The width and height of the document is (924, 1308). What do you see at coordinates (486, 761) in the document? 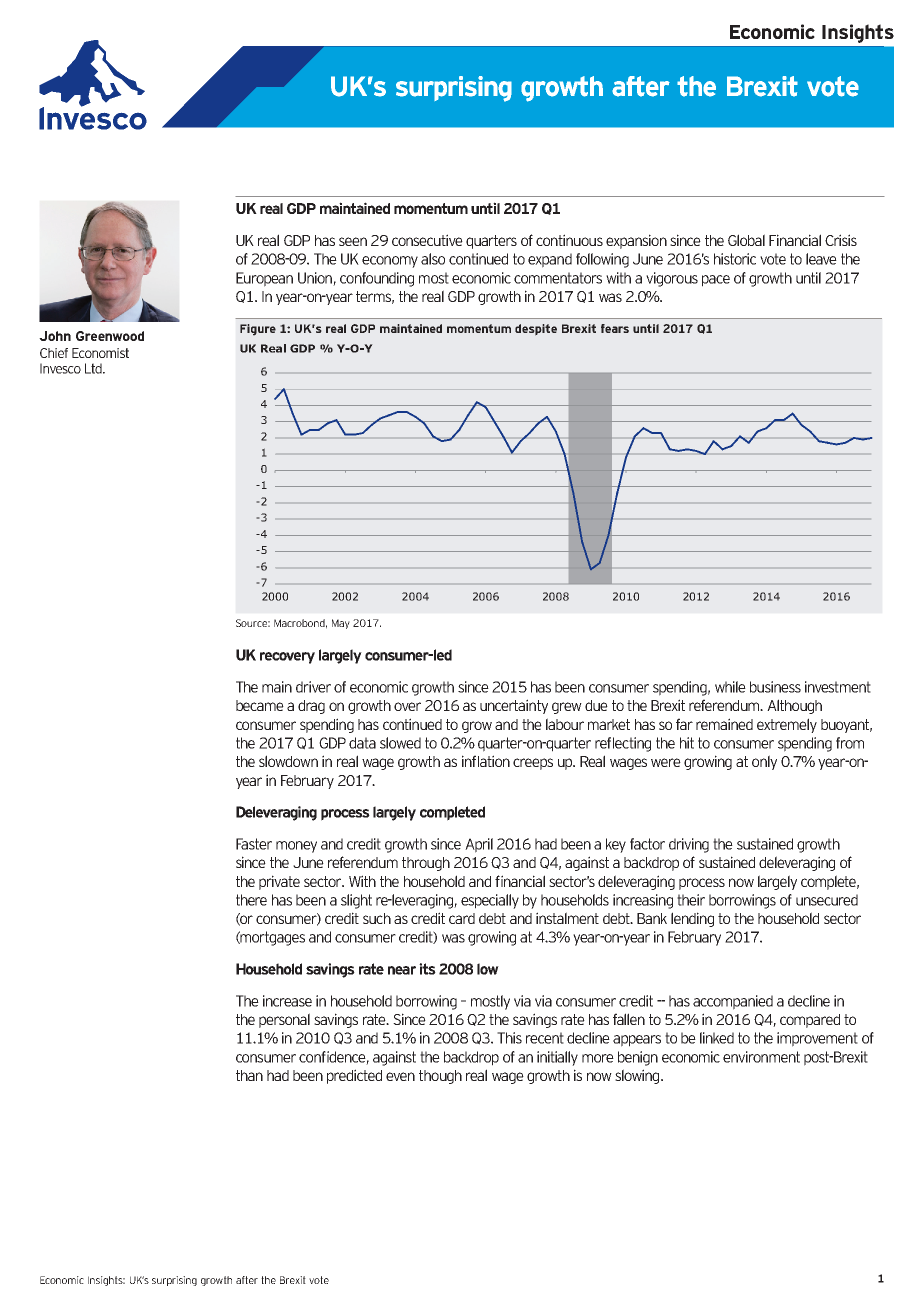
I see `inflation` at bounding box center [486, 761].
